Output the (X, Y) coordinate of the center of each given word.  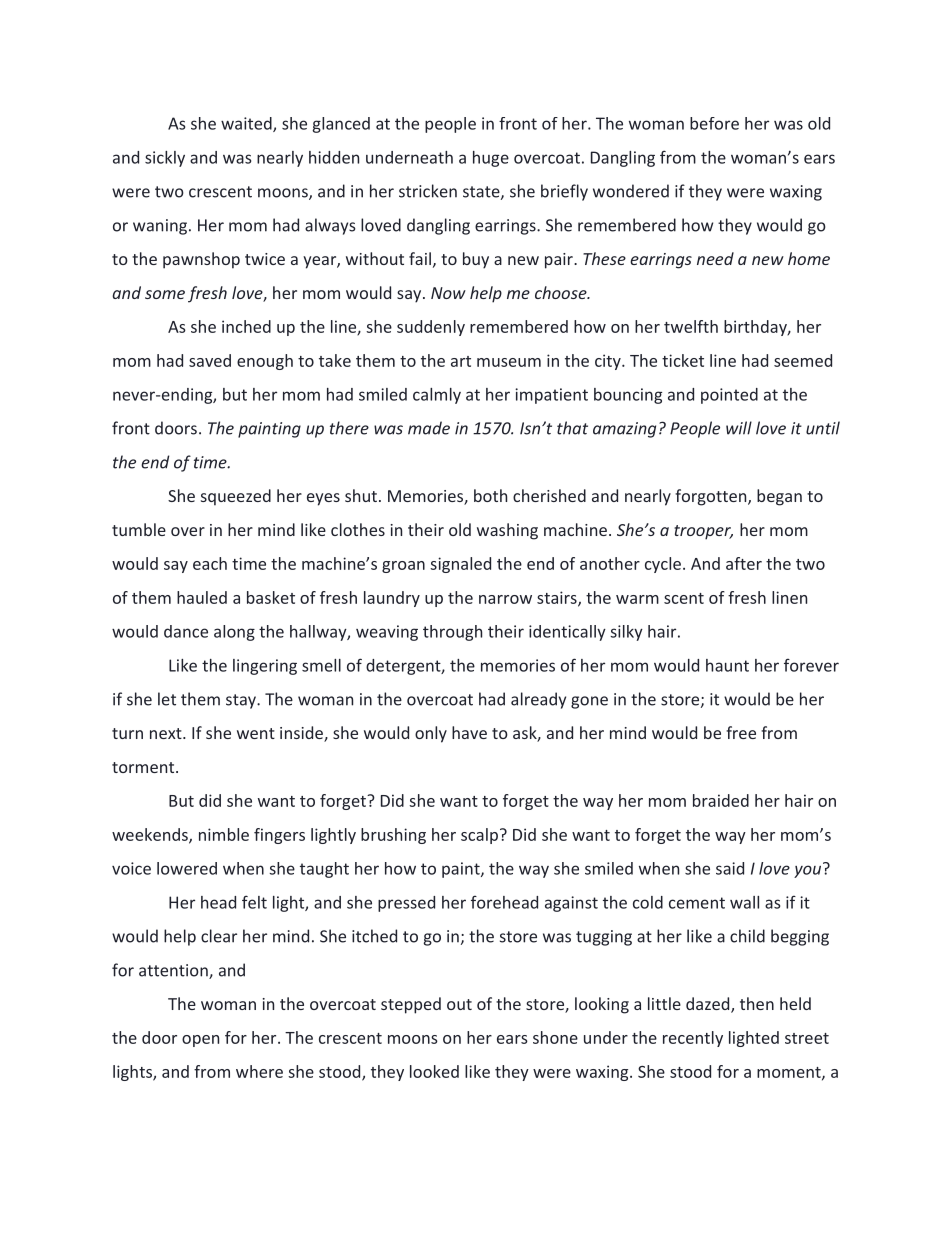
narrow (505, 599)
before (714, 123)
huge (491, 159)
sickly (165, 159)
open (200, 1041)
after (744, 563)
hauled (202, 597)
